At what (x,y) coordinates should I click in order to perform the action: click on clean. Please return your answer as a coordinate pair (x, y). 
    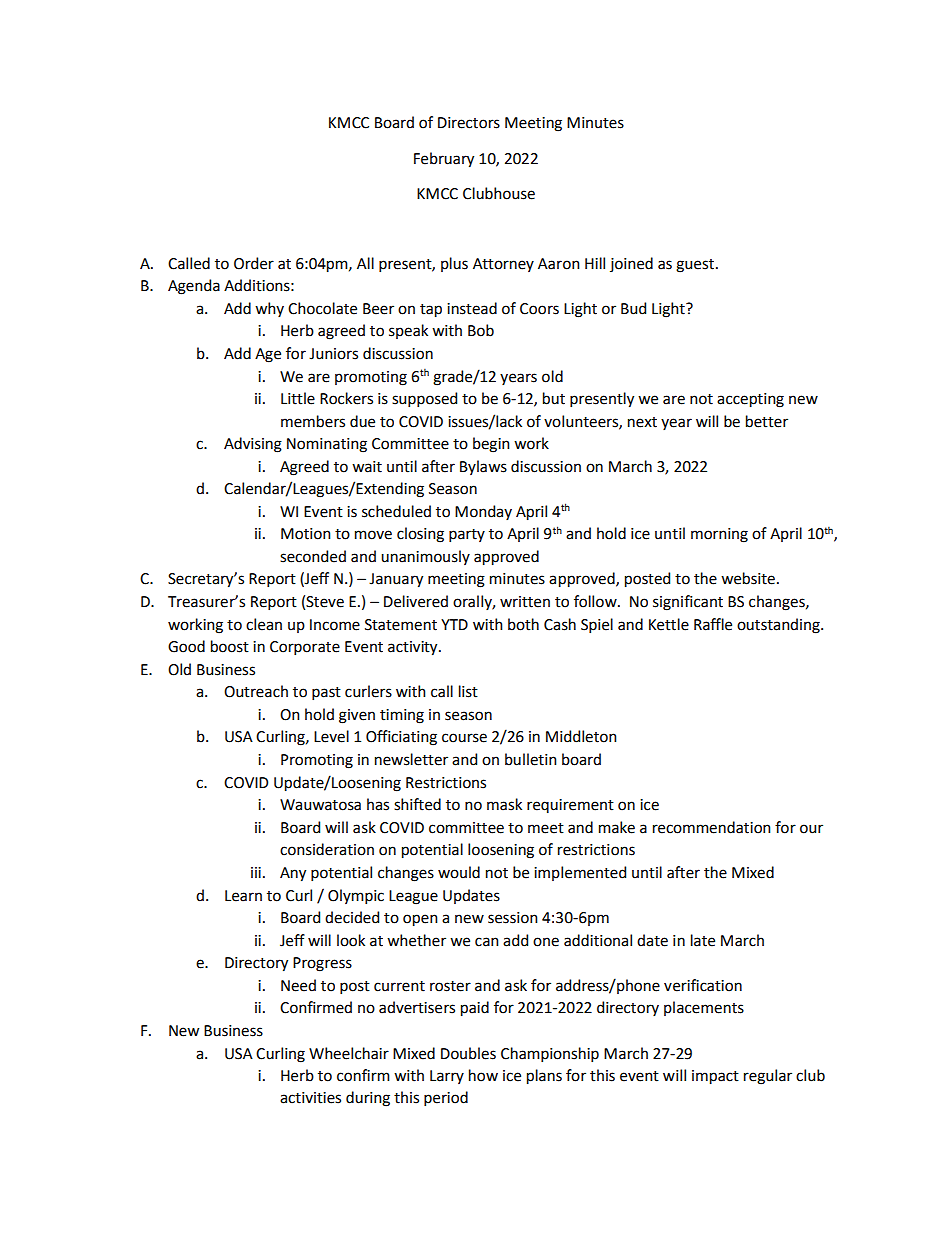
    Looking at the image, I should click on (264, 624).
